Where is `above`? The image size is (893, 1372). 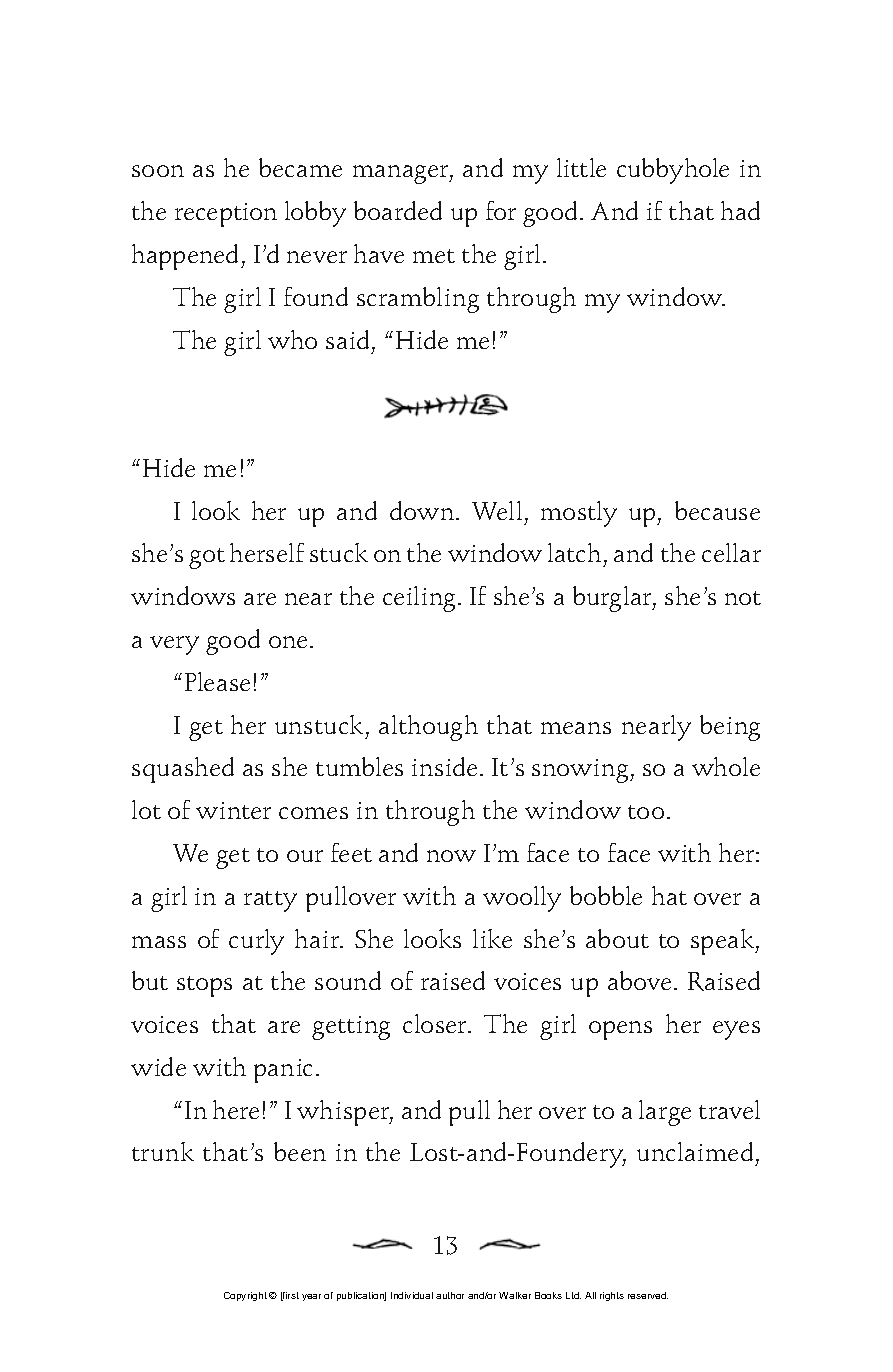 above is located at coordinates (639, 980).
